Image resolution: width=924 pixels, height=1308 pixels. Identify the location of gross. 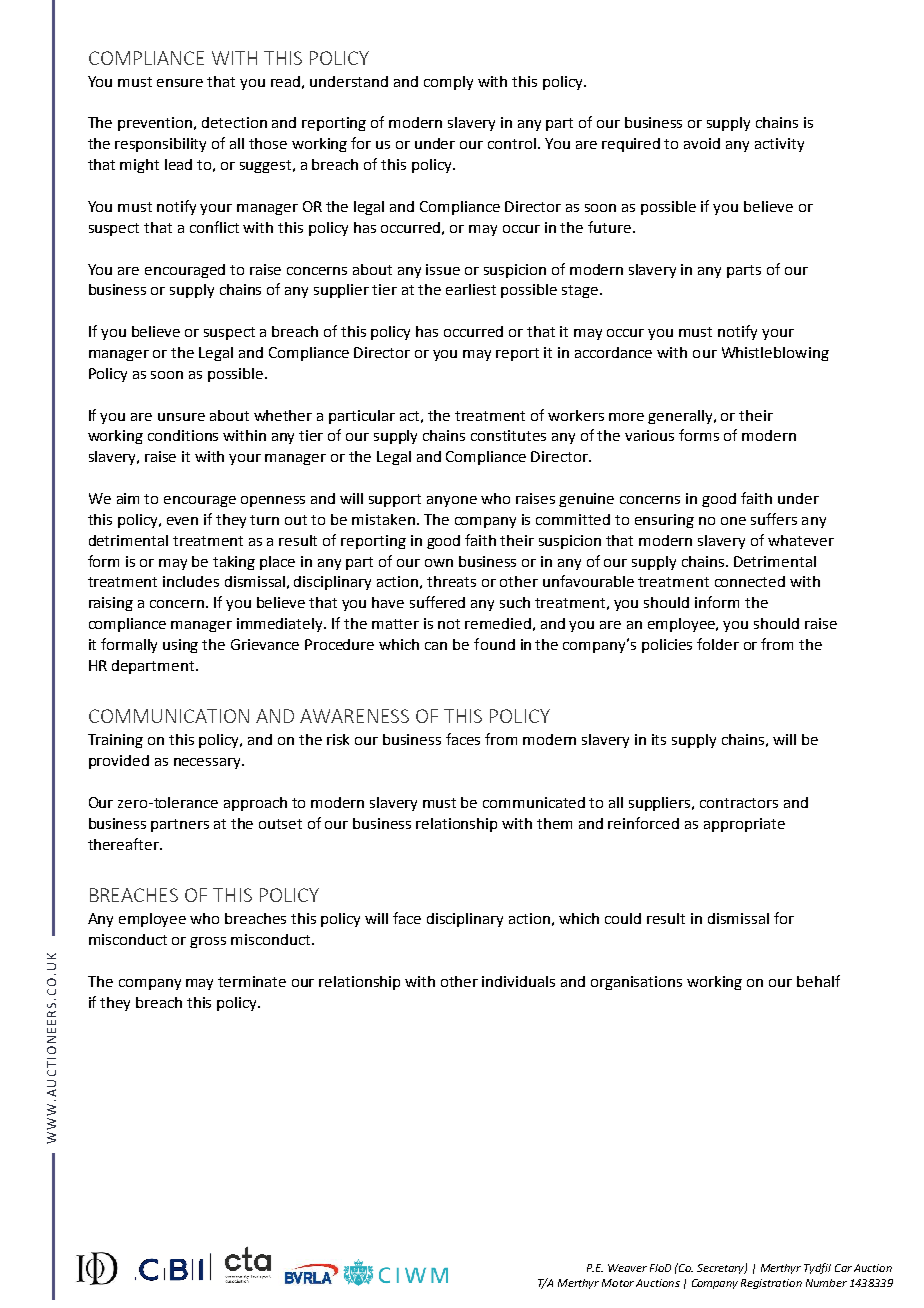
(208, 942).
